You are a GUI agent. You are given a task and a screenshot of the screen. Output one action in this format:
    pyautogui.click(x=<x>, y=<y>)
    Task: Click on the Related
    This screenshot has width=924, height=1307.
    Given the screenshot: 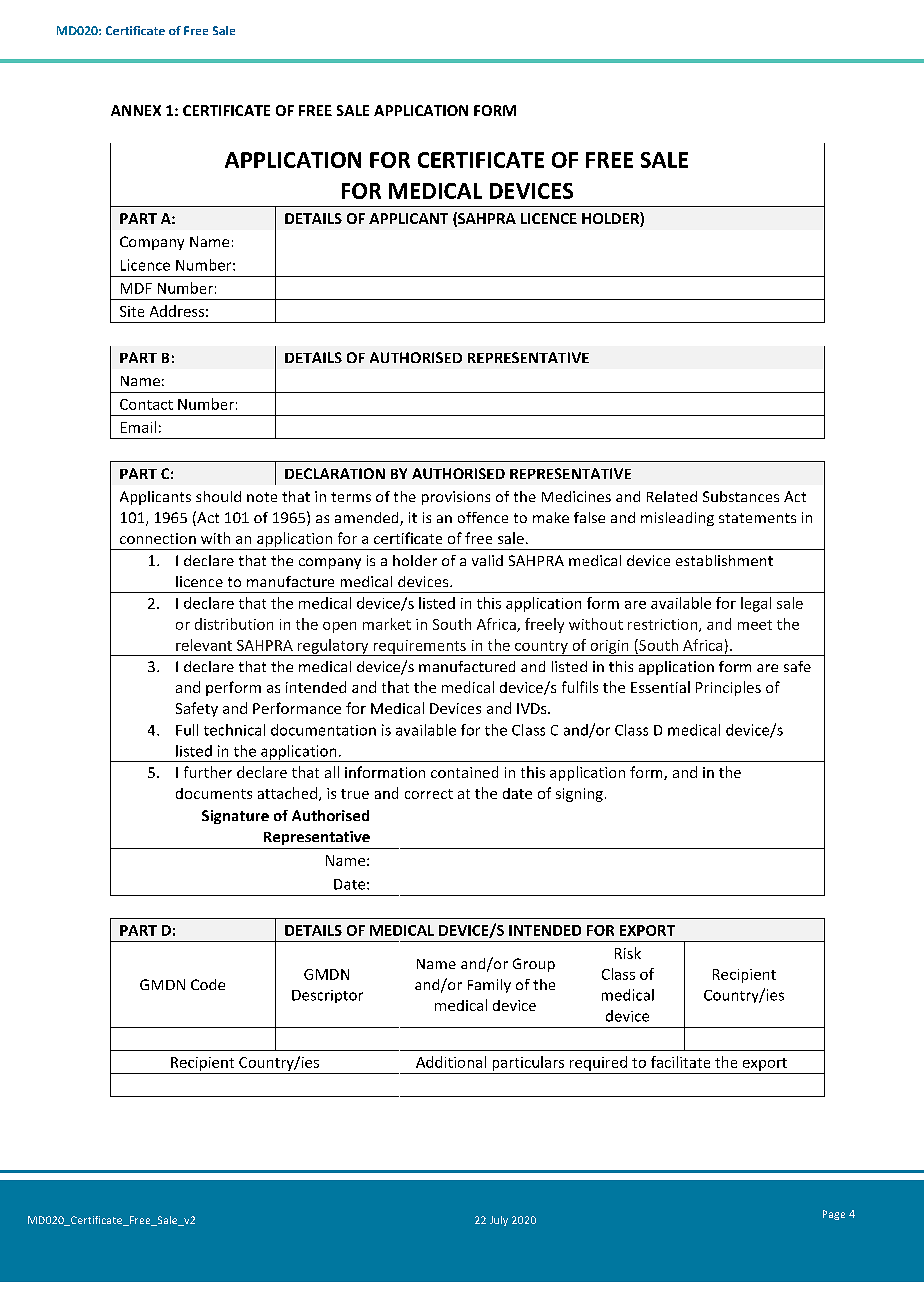 What is the action you would take?
    pyautogui.click(x=672, y=496)
